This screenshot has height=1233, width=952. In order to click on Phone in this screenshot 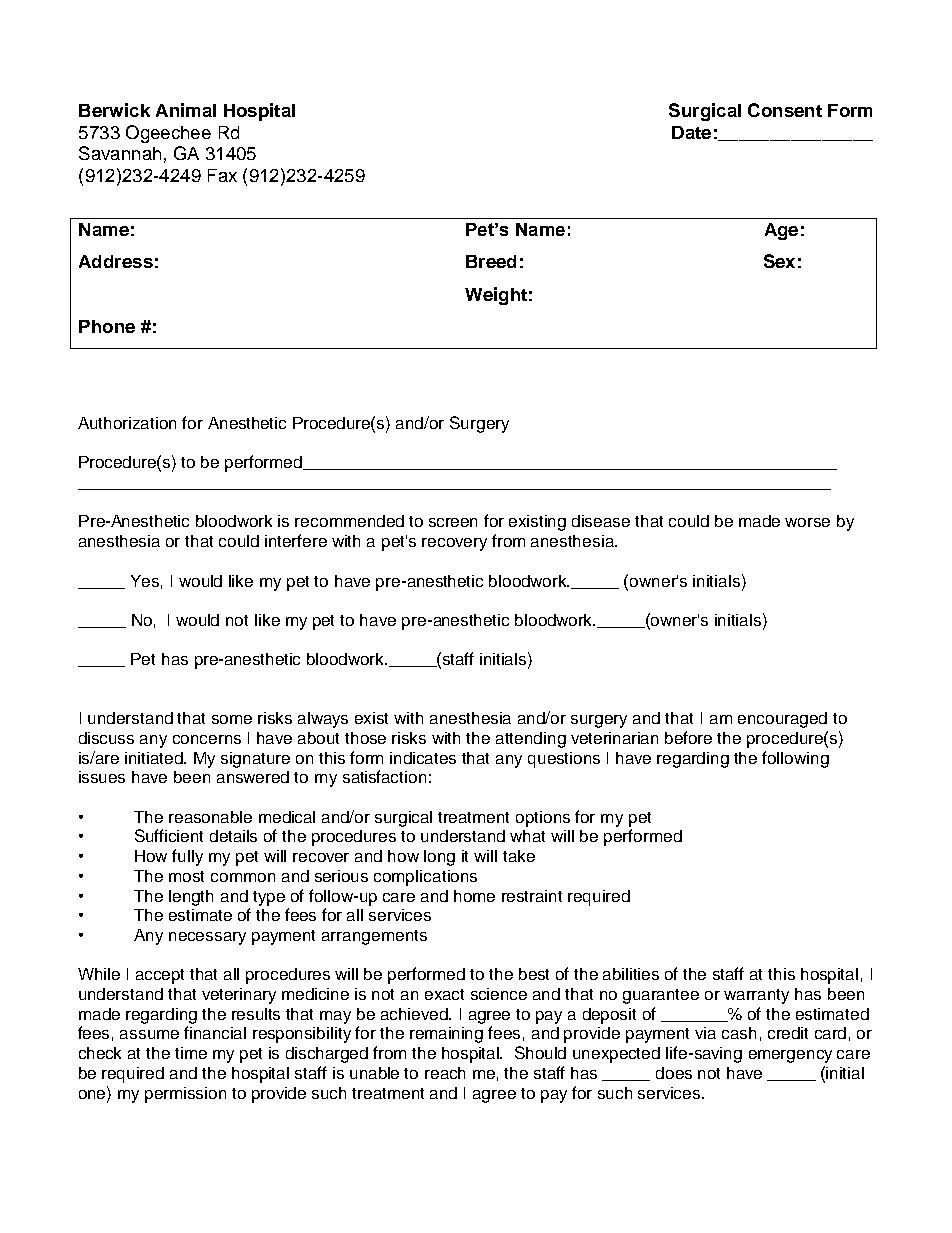, I will do `click(107, 326)`.
